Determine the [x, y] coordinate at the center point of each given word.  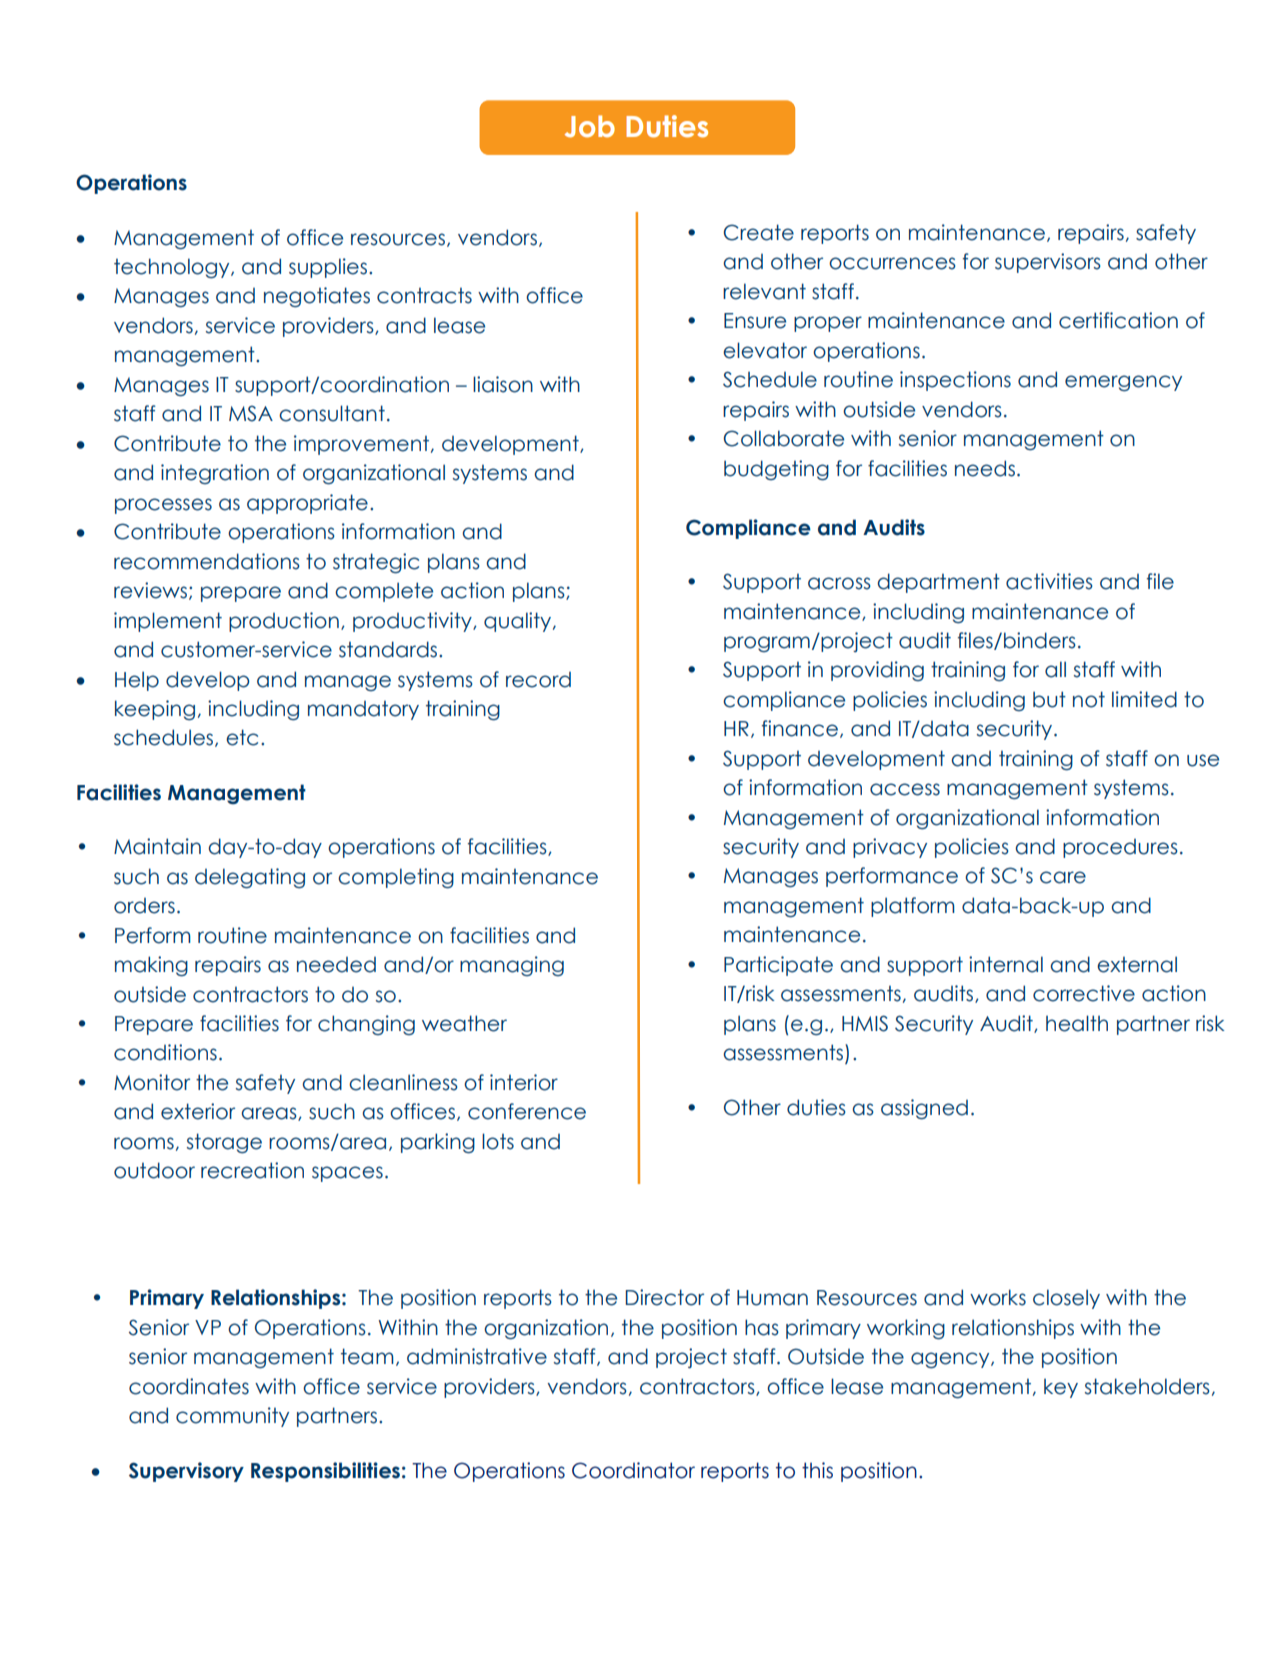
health [1077, 1023]
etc [242, 737]
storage [224, 1143]
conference [527, 1111]
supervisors [1048, 263]
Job [589, 126]
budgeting [776, 470]
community [232, 1417]
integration [215, 474]
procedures [1120, 848]
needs [985, 468]
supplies [328, 268]
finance [800, 728]
